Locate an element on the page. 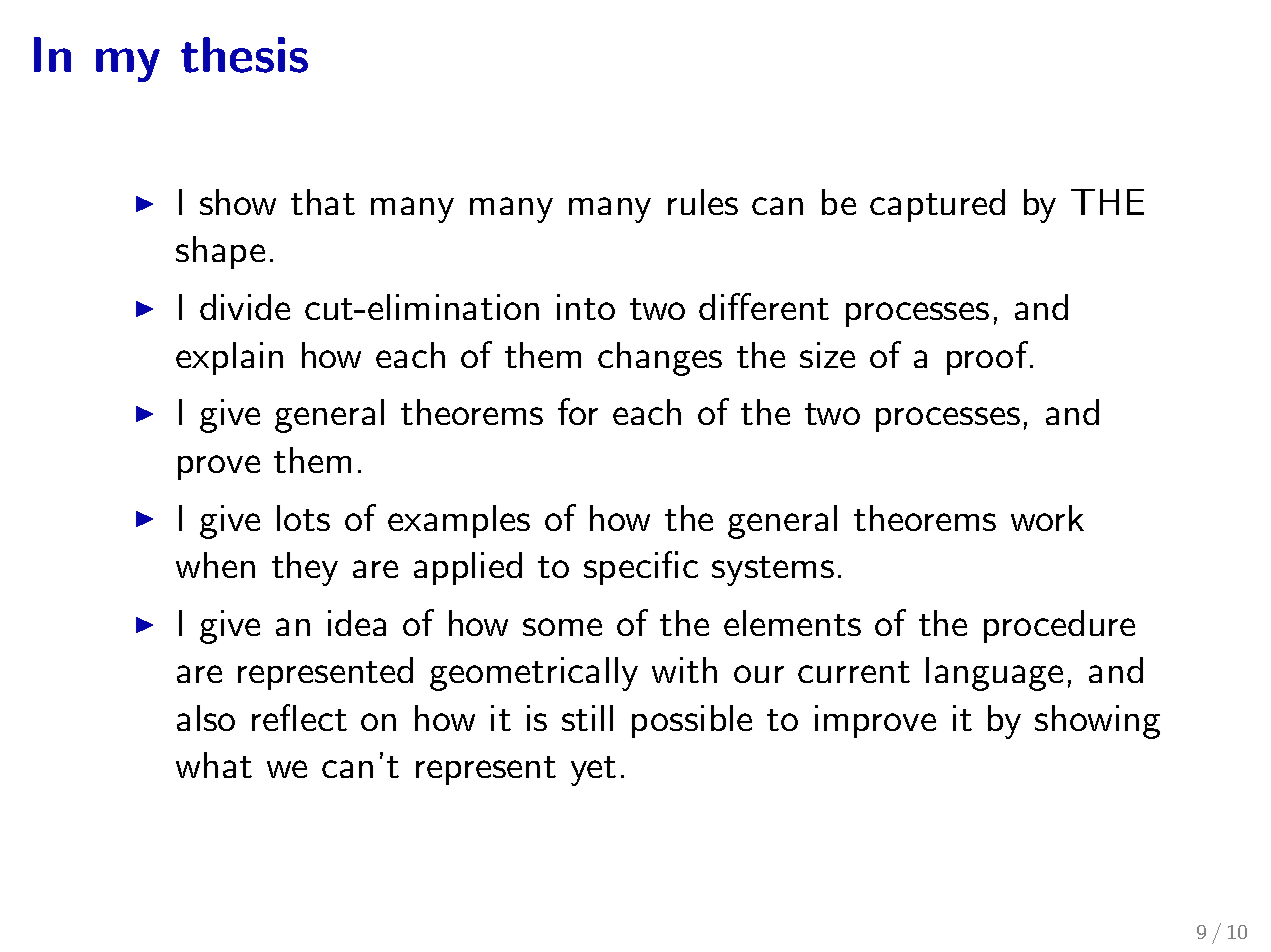  specific is located at coordinates (641, 568).
